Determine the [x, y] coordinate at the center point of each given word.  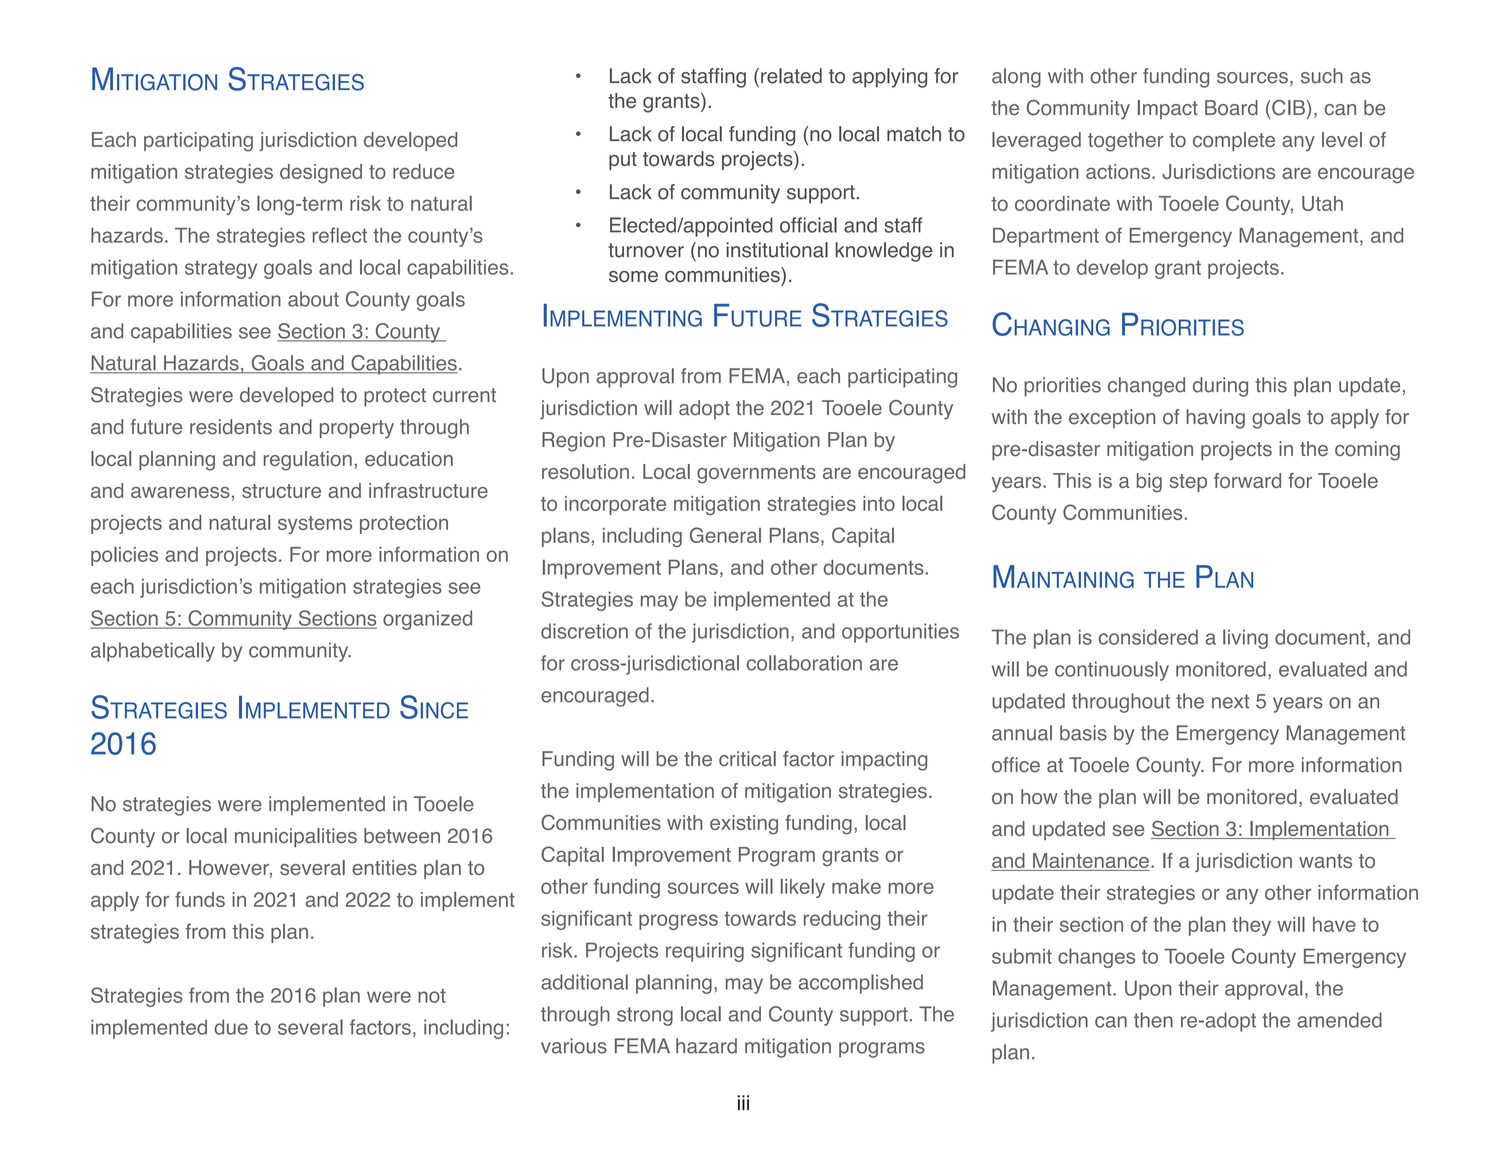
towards [679, 158]
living [1245, 639]
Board [1231, 108]
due [231, 1027]
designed [321, 173]
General [725, 535]
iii [743, 1102]
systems [315, 525]
